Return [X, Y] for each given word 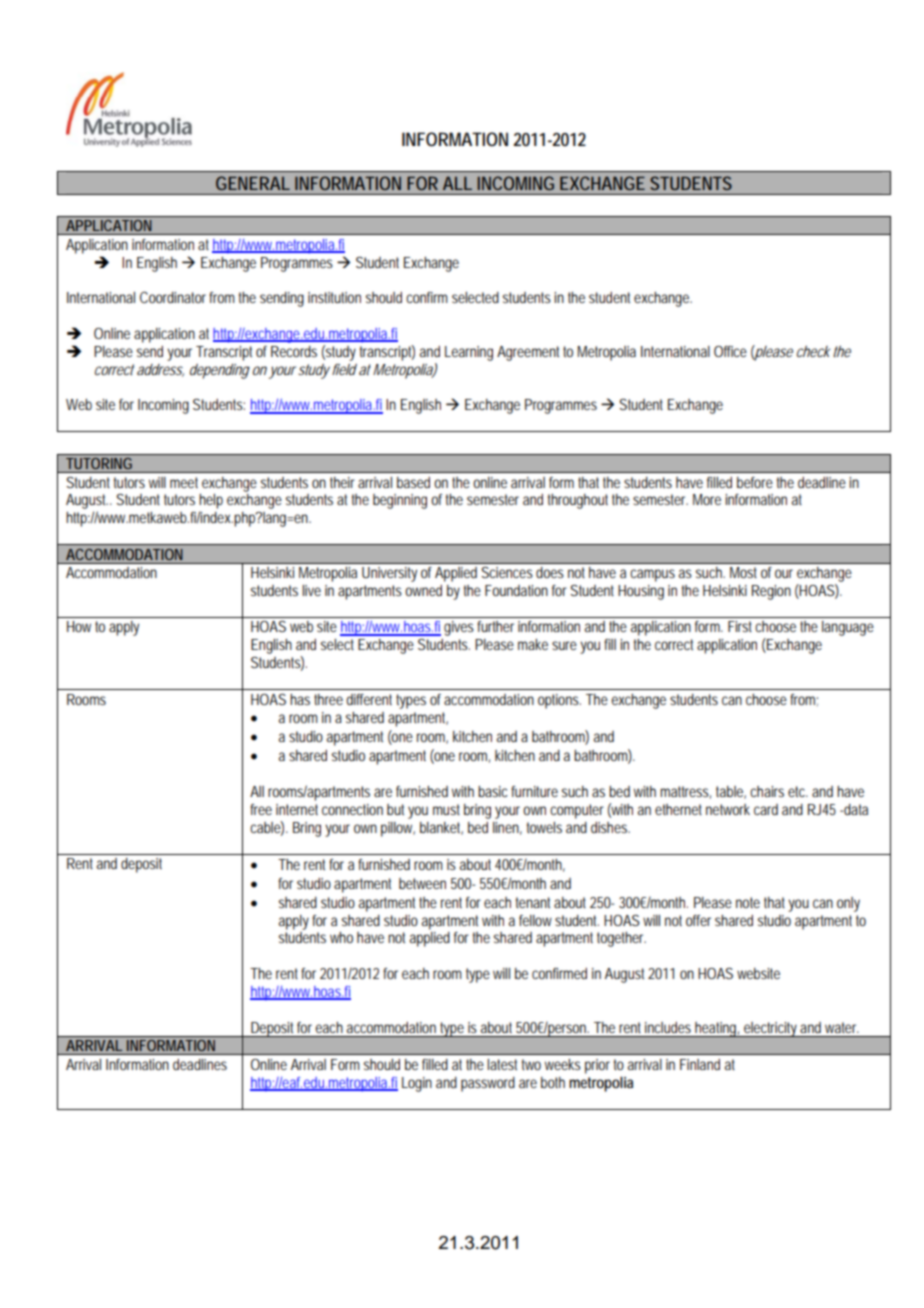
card [766, 809]
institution [334, 297]
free [261, 809]
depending [220, 371]
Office [730, 351]
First [742, 626]
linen [507, 828]
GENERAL [253, 183]
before [755, 482]
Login [417, 1084]
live [311, 590]
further [495, 626]
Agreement [528, 353]
